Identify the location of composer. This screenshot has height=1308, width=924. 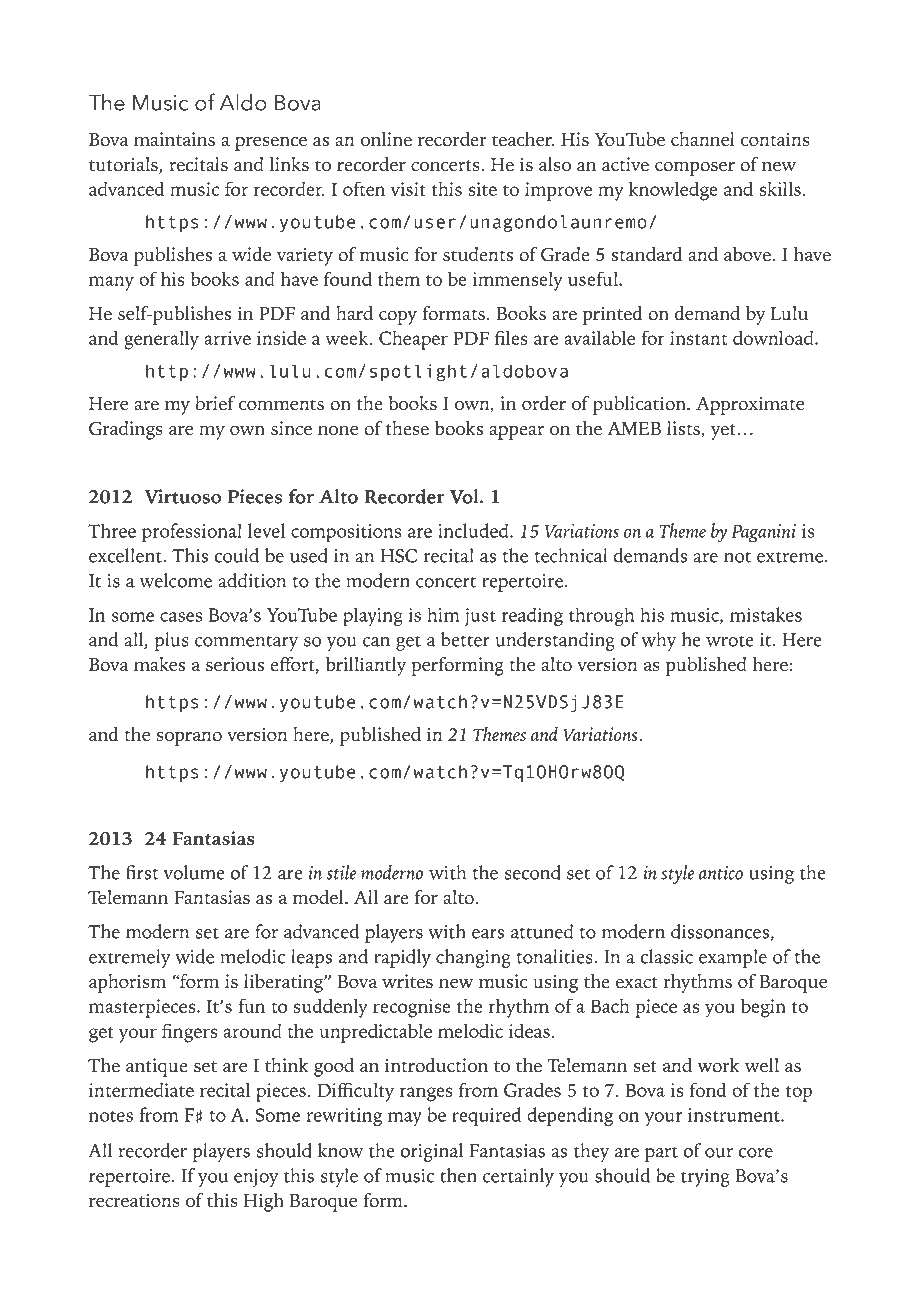
(695, 168).
